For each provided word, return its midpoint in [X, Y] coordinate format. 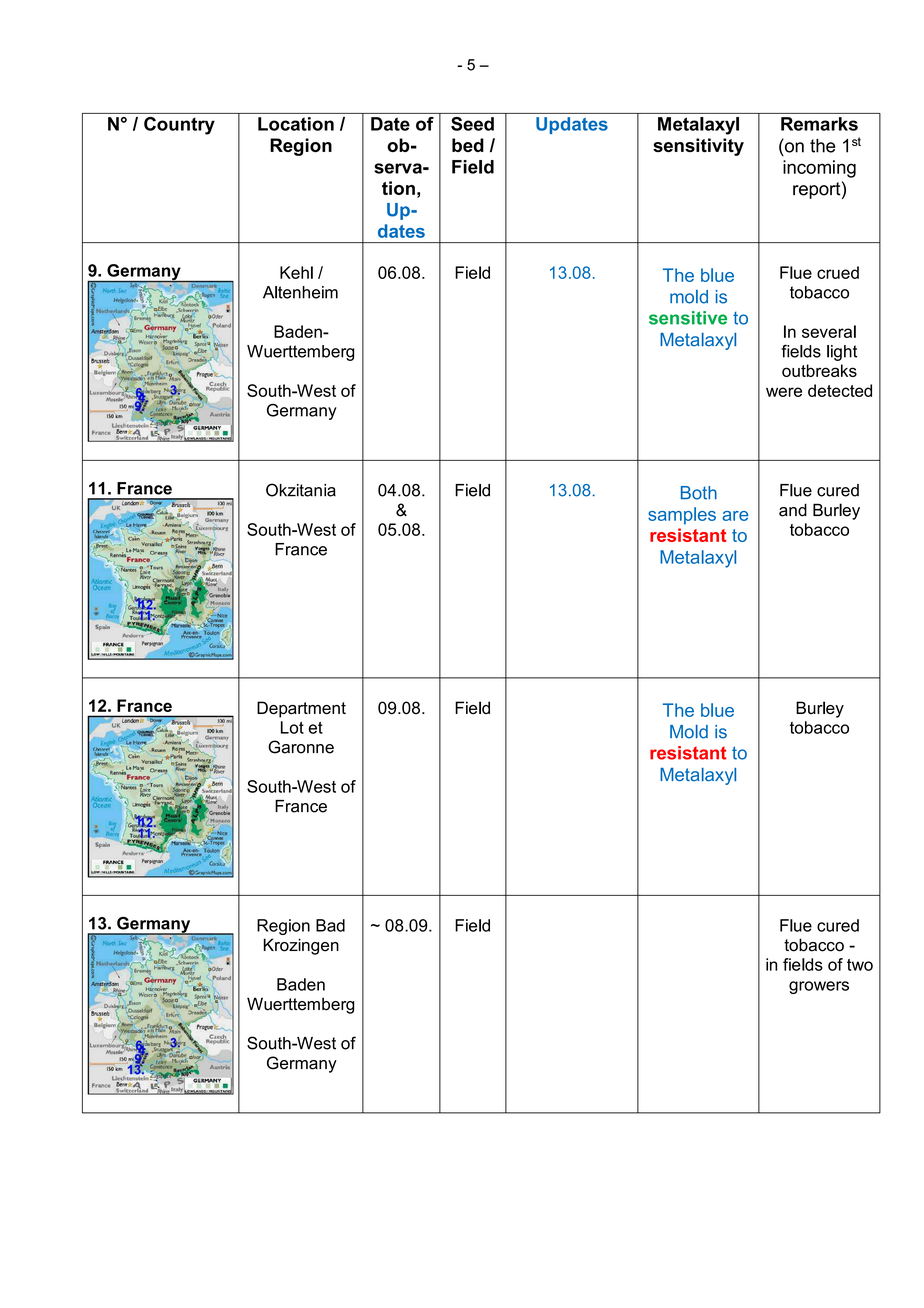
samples [682, 516]
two [860, 965]
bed [468, 145]
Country [179, 126]
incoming [819, 169]
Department [301, 709]
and [793, 510]
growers [819, 987]
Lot [292, 727]
